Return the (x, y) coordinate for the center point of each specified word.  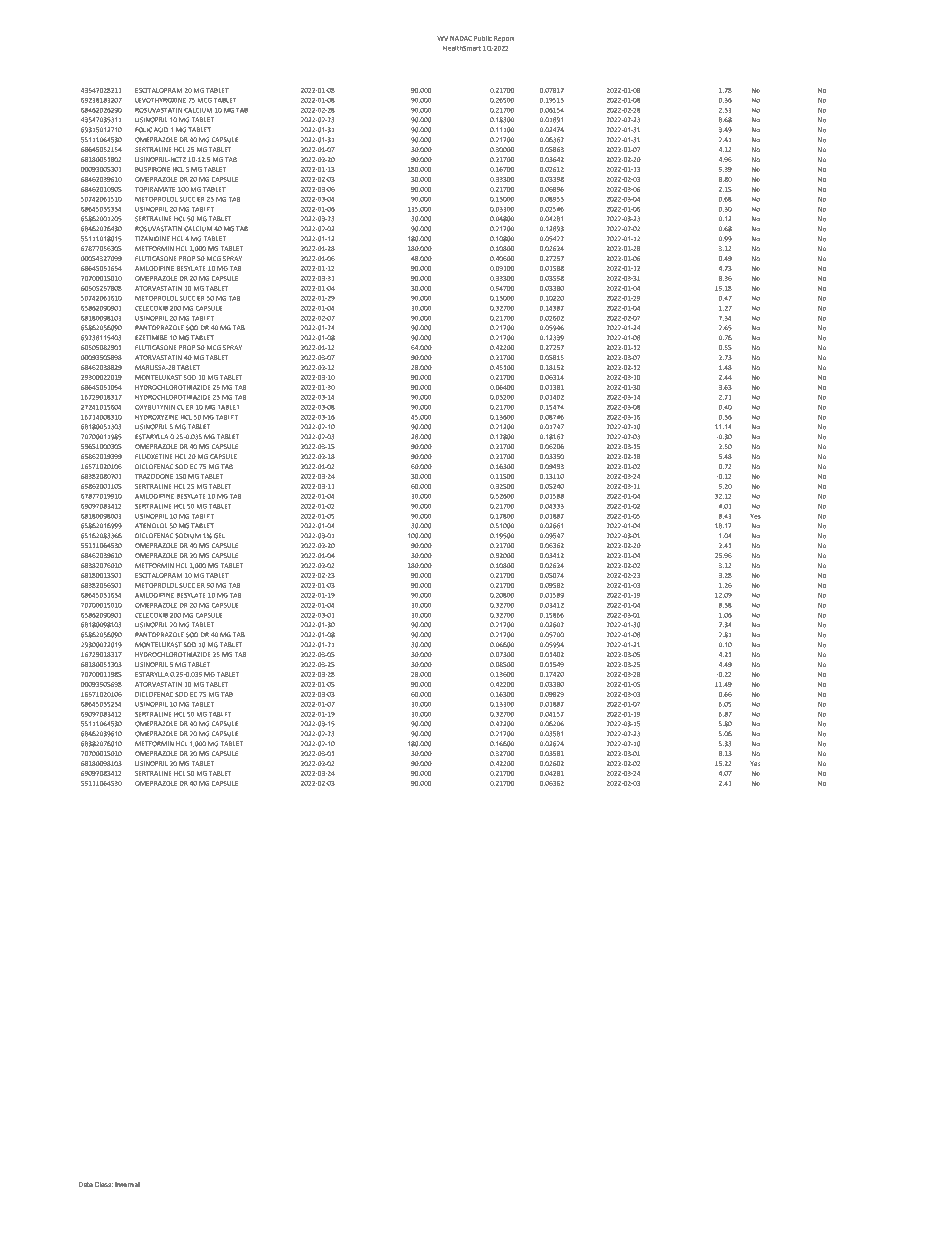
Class (104, 1184)
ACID (161, 130)
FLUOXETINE (154, 456)
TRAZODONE (154, 476)
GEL (219, 536)
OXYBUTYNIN (155, 407)
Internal (127, 1184)
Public (483, 38)
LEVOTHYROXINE (160, 100)
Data (85, 1184)
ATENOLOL (151, 526)
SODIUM (188, 536)
